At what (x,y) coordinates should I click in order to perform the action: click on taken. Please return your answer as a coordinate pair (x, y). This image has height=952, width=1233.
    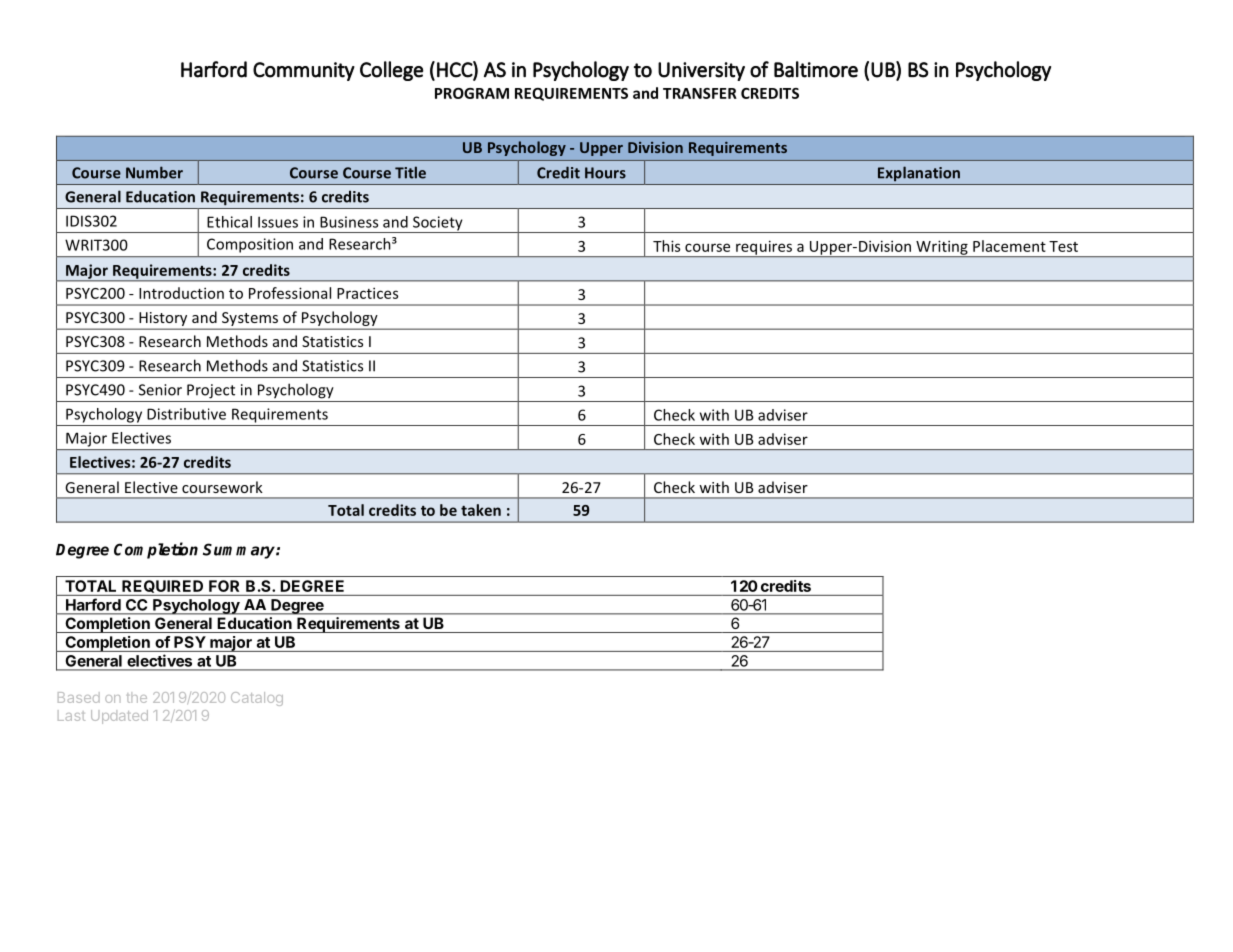
    Looking at the image, I should click on (481, 510).
